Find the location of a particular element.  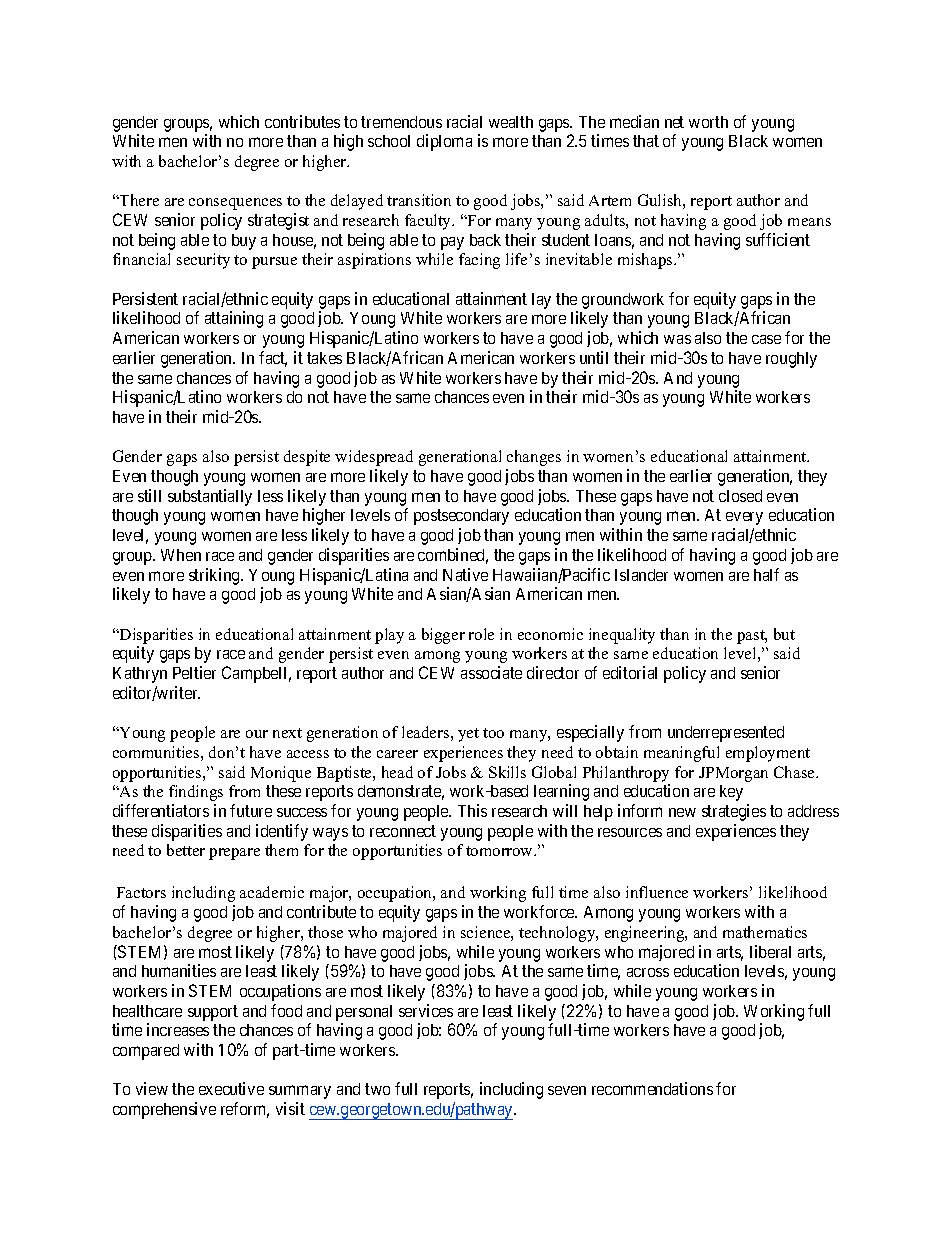

executive is located at coordinates (231, 1088).
